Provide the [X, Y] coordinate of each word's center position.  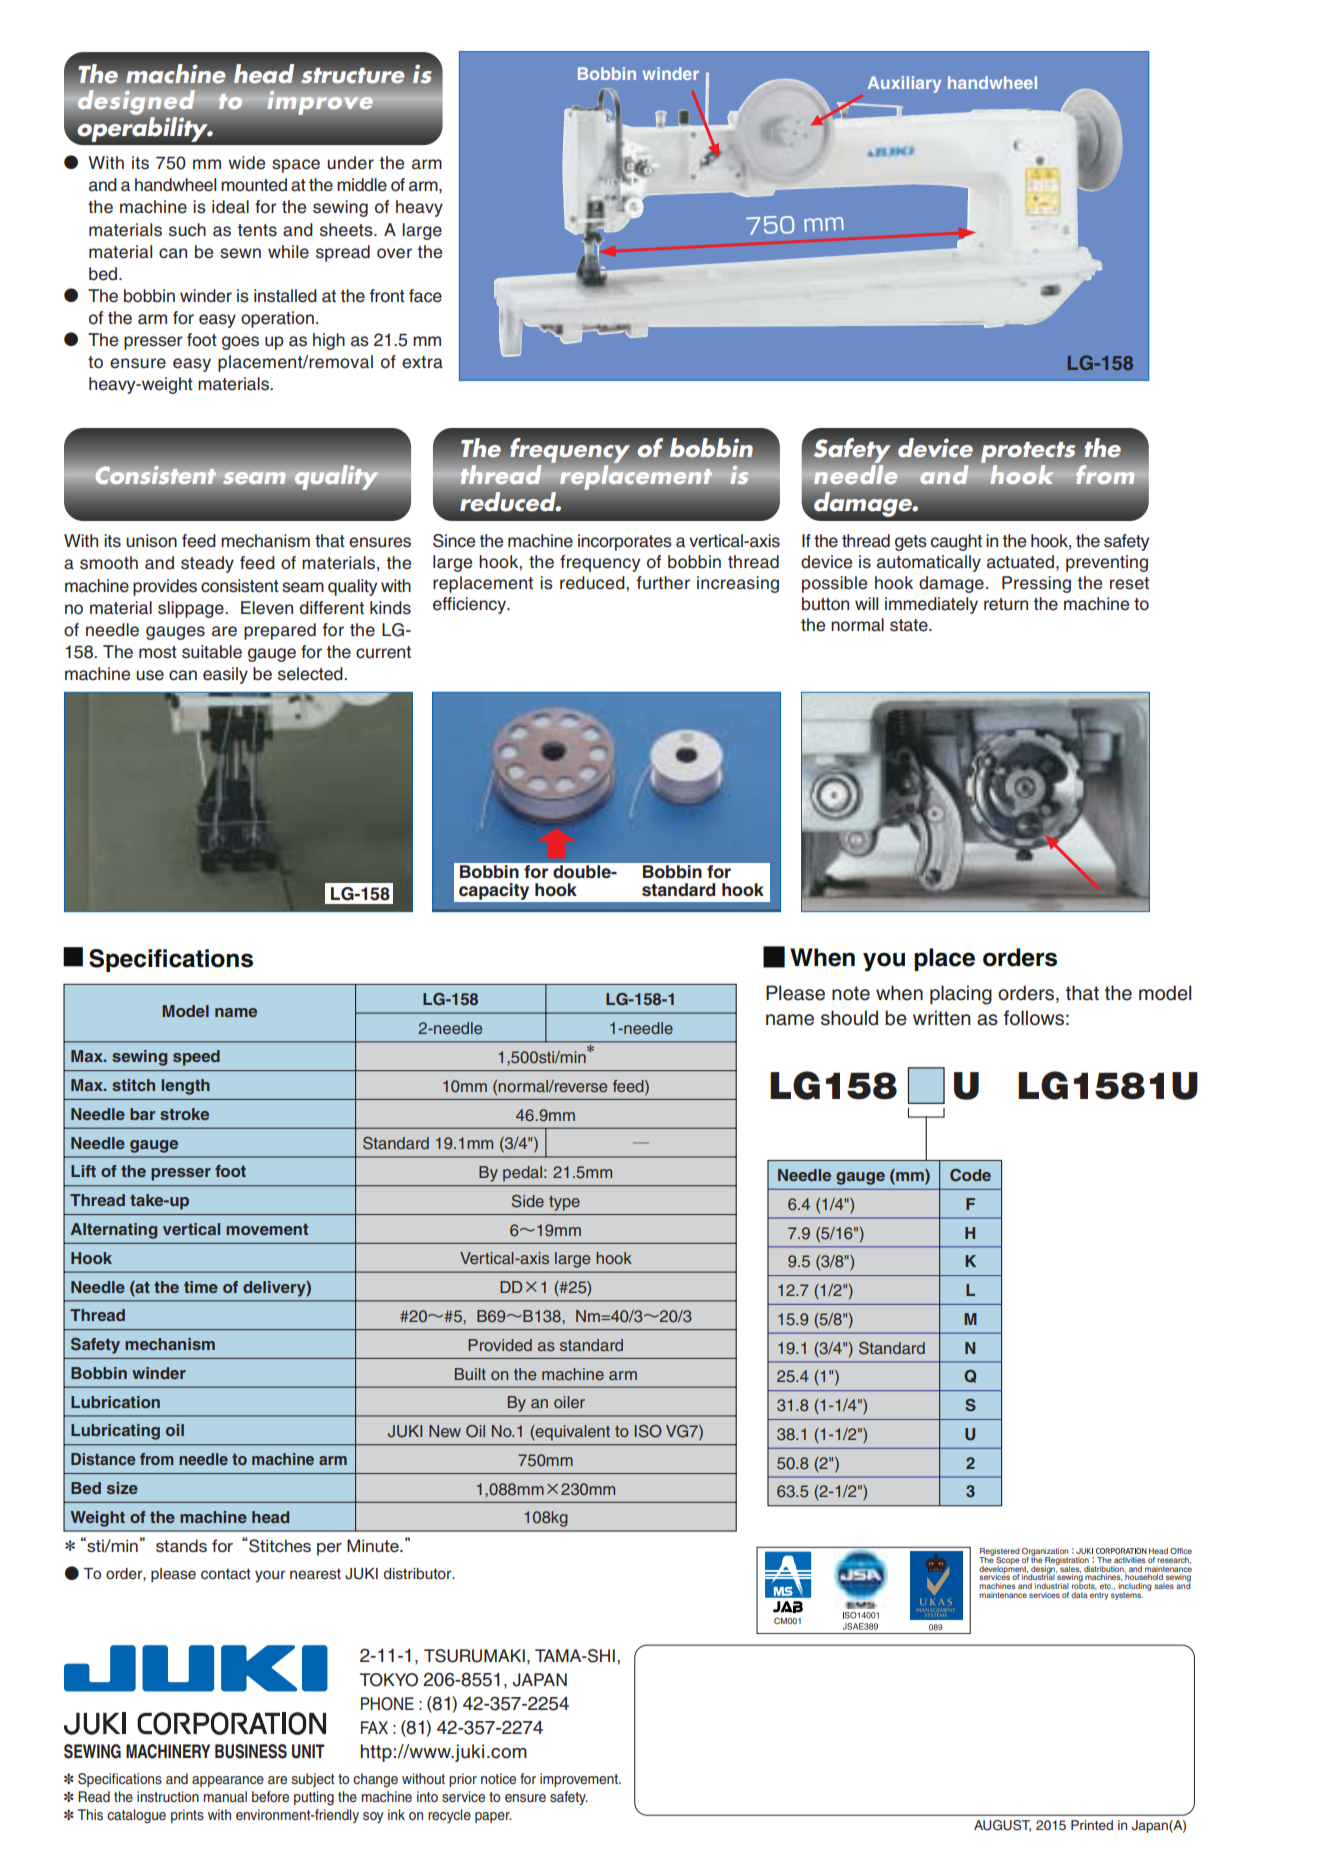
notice [498, 1778]
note [851, 993]
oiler [569, 1402]
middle [362, 185]
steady [207, 564]
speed [196, 1058]
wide [246, 163]
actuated [1022, 562]
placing [961, 995]
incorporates [625, 542]
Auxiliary [904, 84]
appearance [228, 1781]
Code [970, 1175]
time [201, 1287]
